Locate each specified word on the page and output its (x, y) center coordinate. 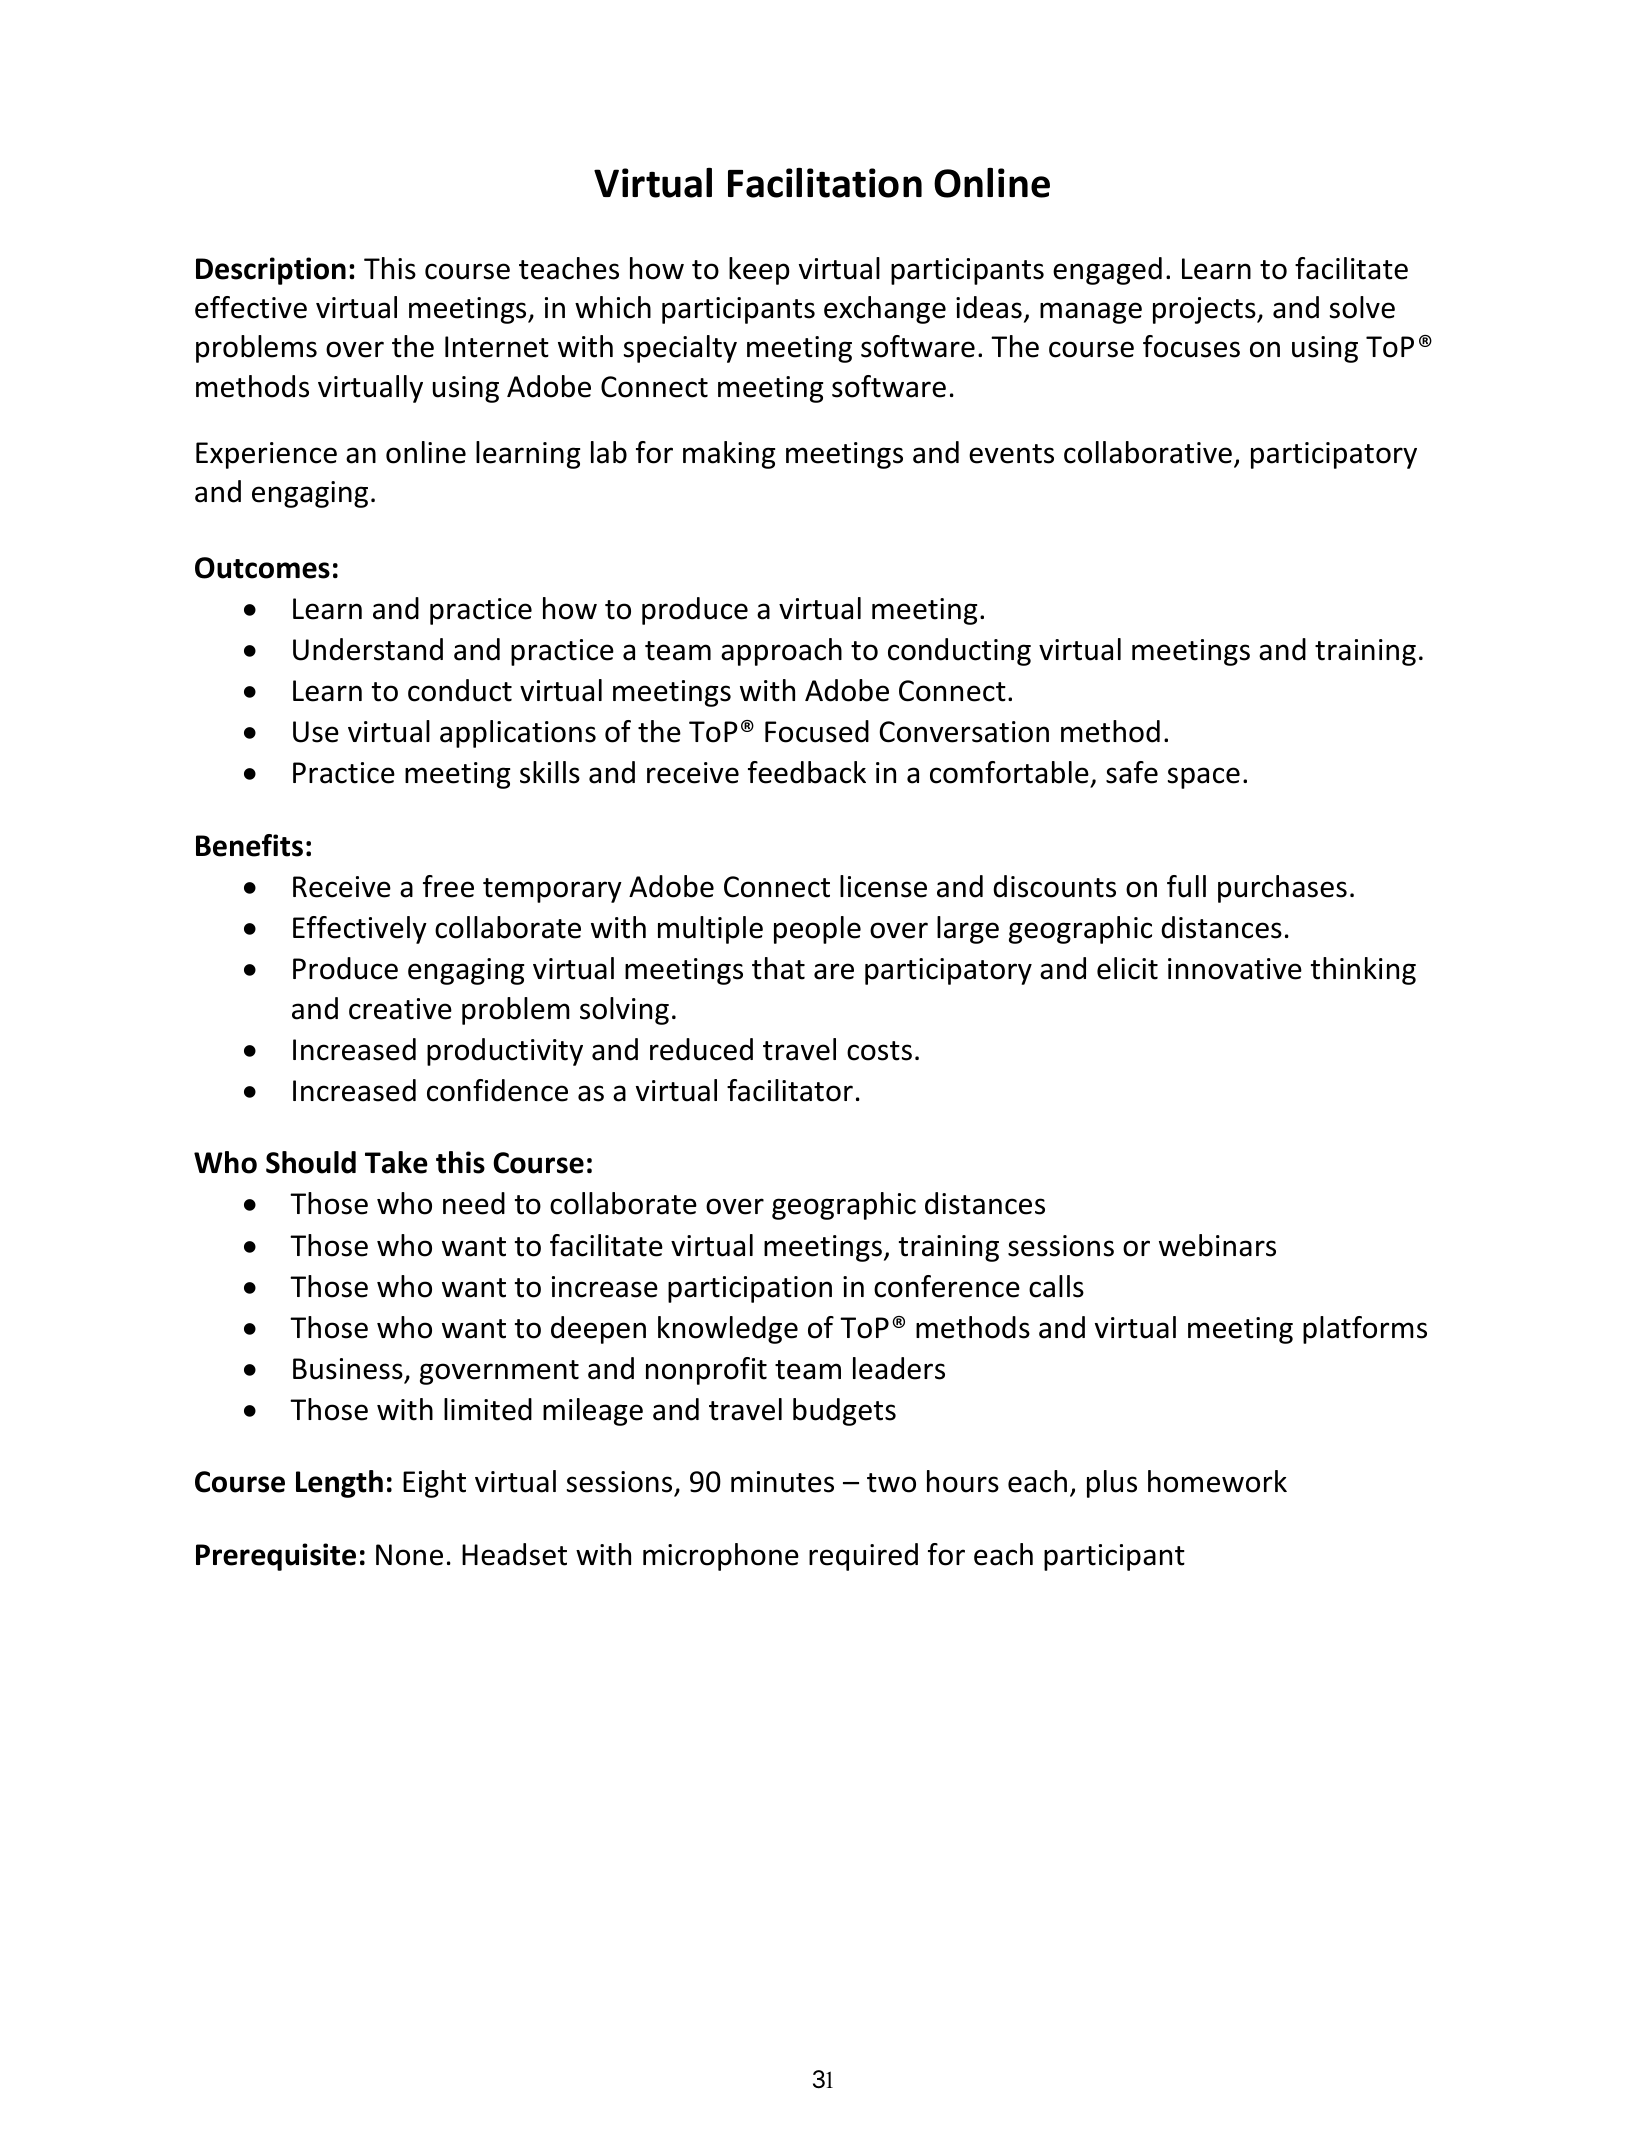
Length (339, 1484)
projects (1205, 310)
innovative (1235, 969)
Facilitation (825, 182)
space (1204, 778)
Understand (368, 649)
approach (781, 652)
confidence (497, 1090)
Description (271, 271)
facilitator (790, 1090)
